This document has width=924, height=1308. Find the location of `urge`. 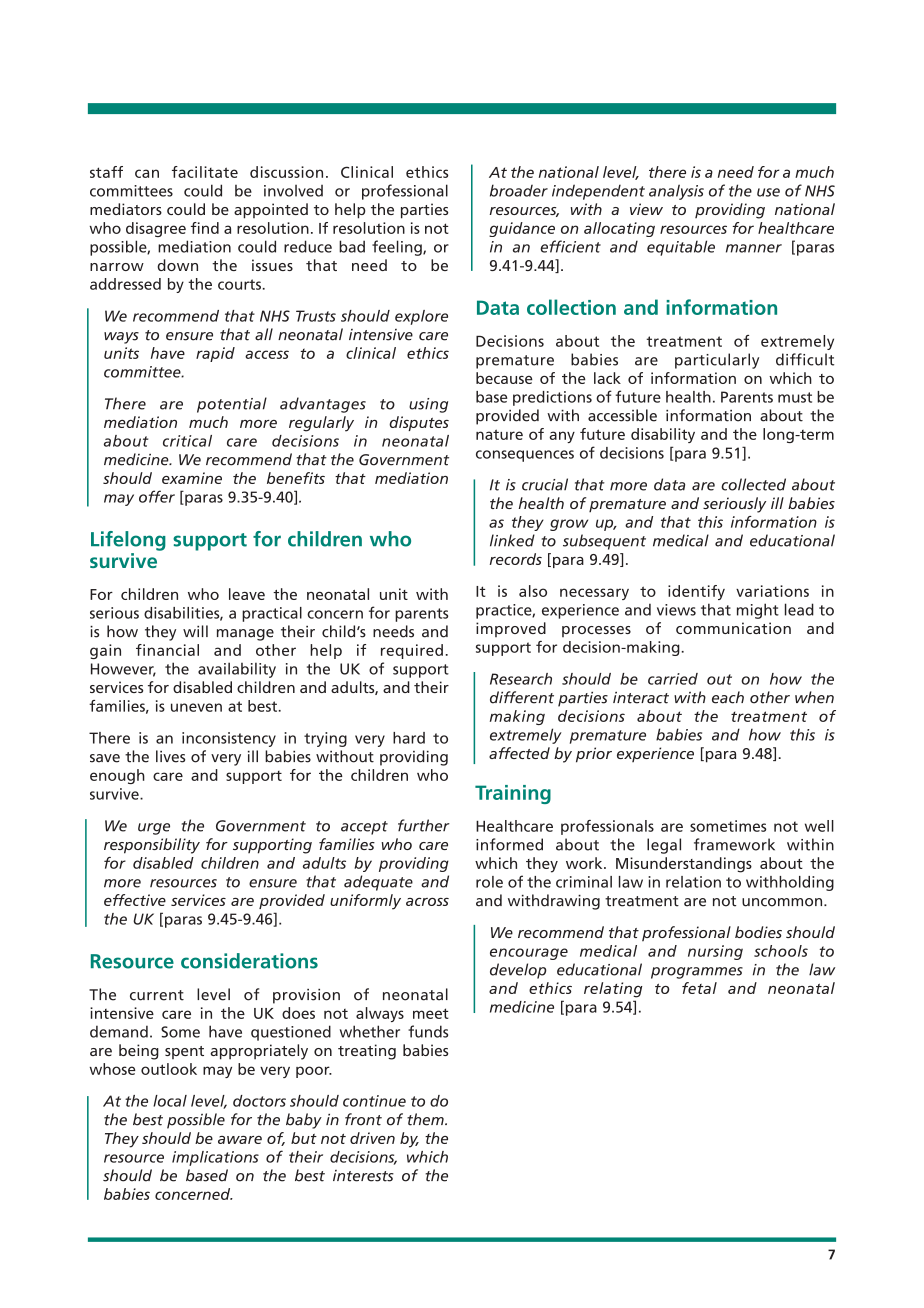

urge is located at coordinates (154, 829).
